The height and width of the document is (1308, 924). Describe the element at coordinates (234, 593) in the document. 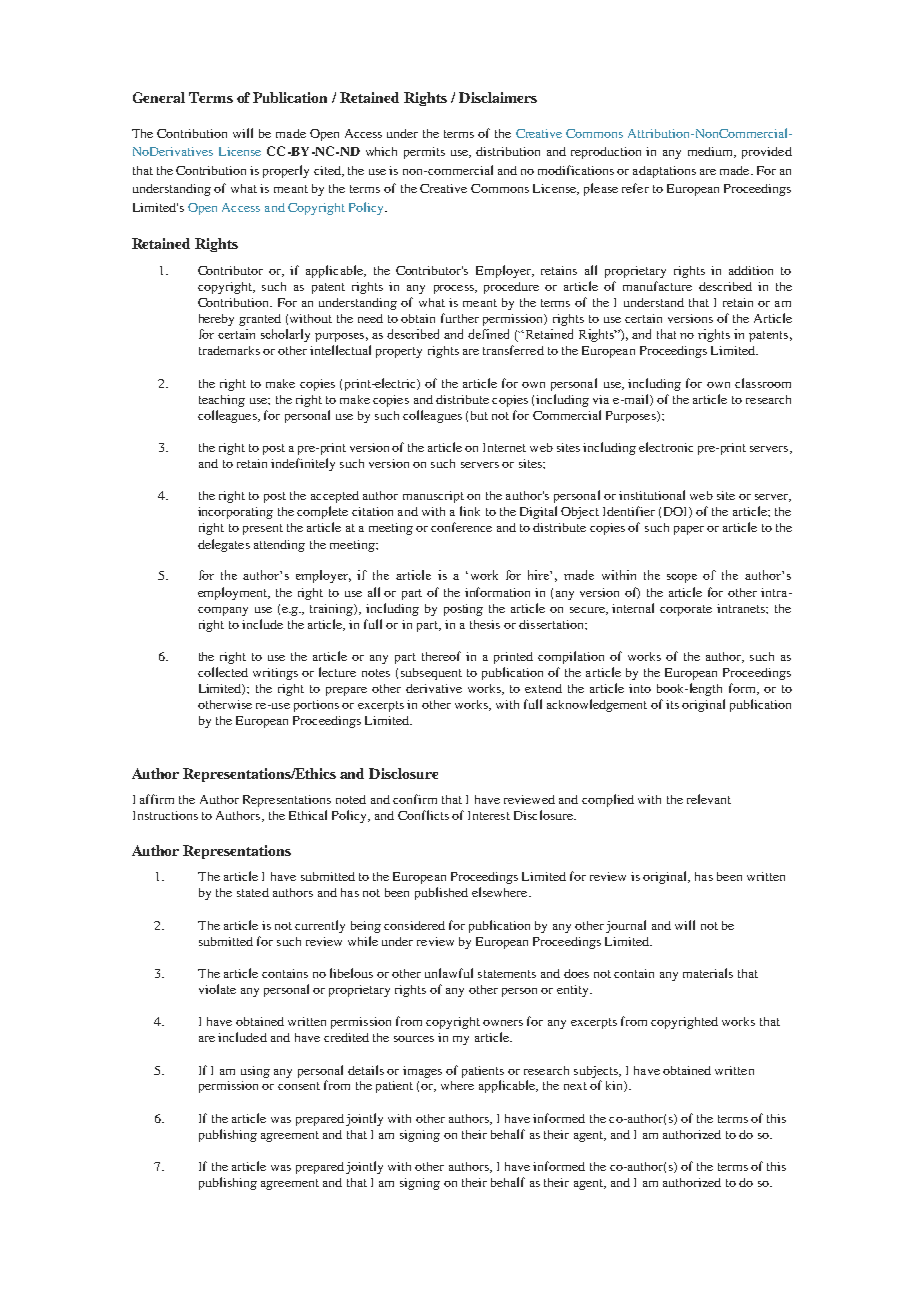

I see `employment` at that location.
